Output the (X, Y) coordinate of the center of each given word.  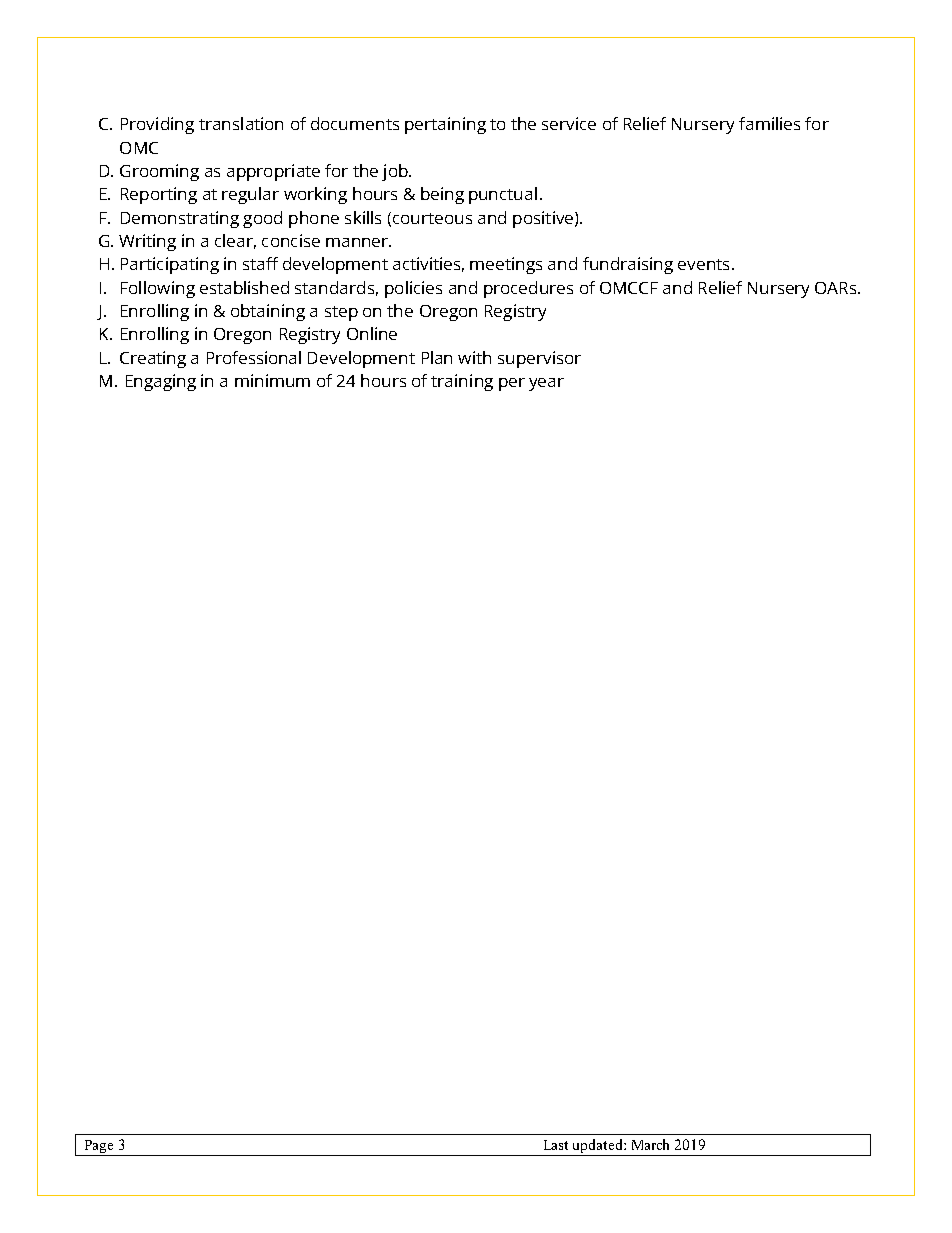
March (650, 1144)
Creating (153, 359)
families (769, 123)
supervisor (539, 359)
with (474, 357)
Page (99, 1148)
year (546, 384)
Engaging (161, 382)
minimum (272, 380)
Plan (437, 357)
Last (556, 1145)
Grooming (159, 172)
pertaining (445, 125)
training (462, 382)
